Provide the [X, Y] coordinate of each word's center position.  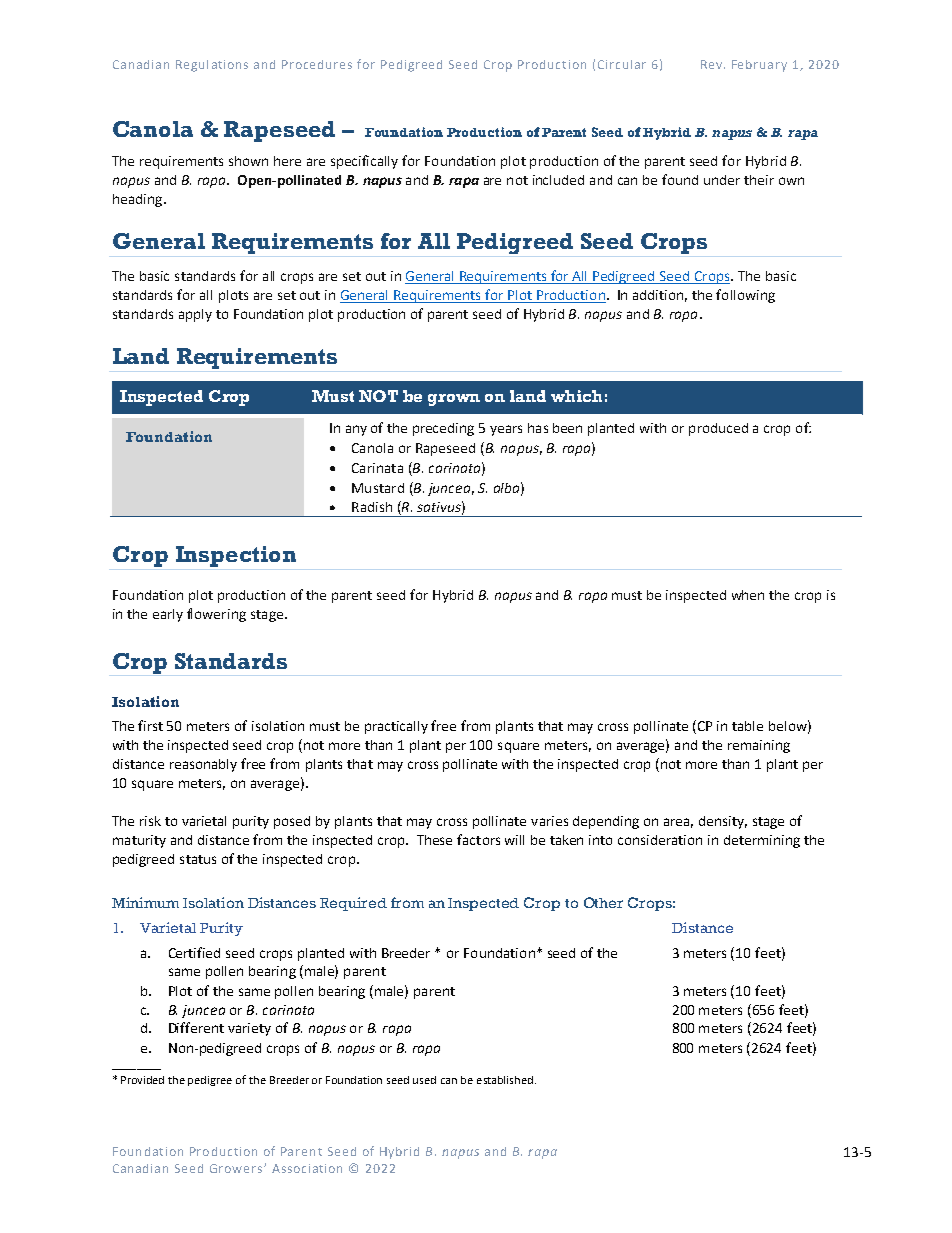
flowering [216, 615]
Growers [237, 1168]
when [748, 595]
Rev [711, 64]
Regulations [212, 66]
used [424, 1080]
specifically [364, 162]
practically [396, 727]
